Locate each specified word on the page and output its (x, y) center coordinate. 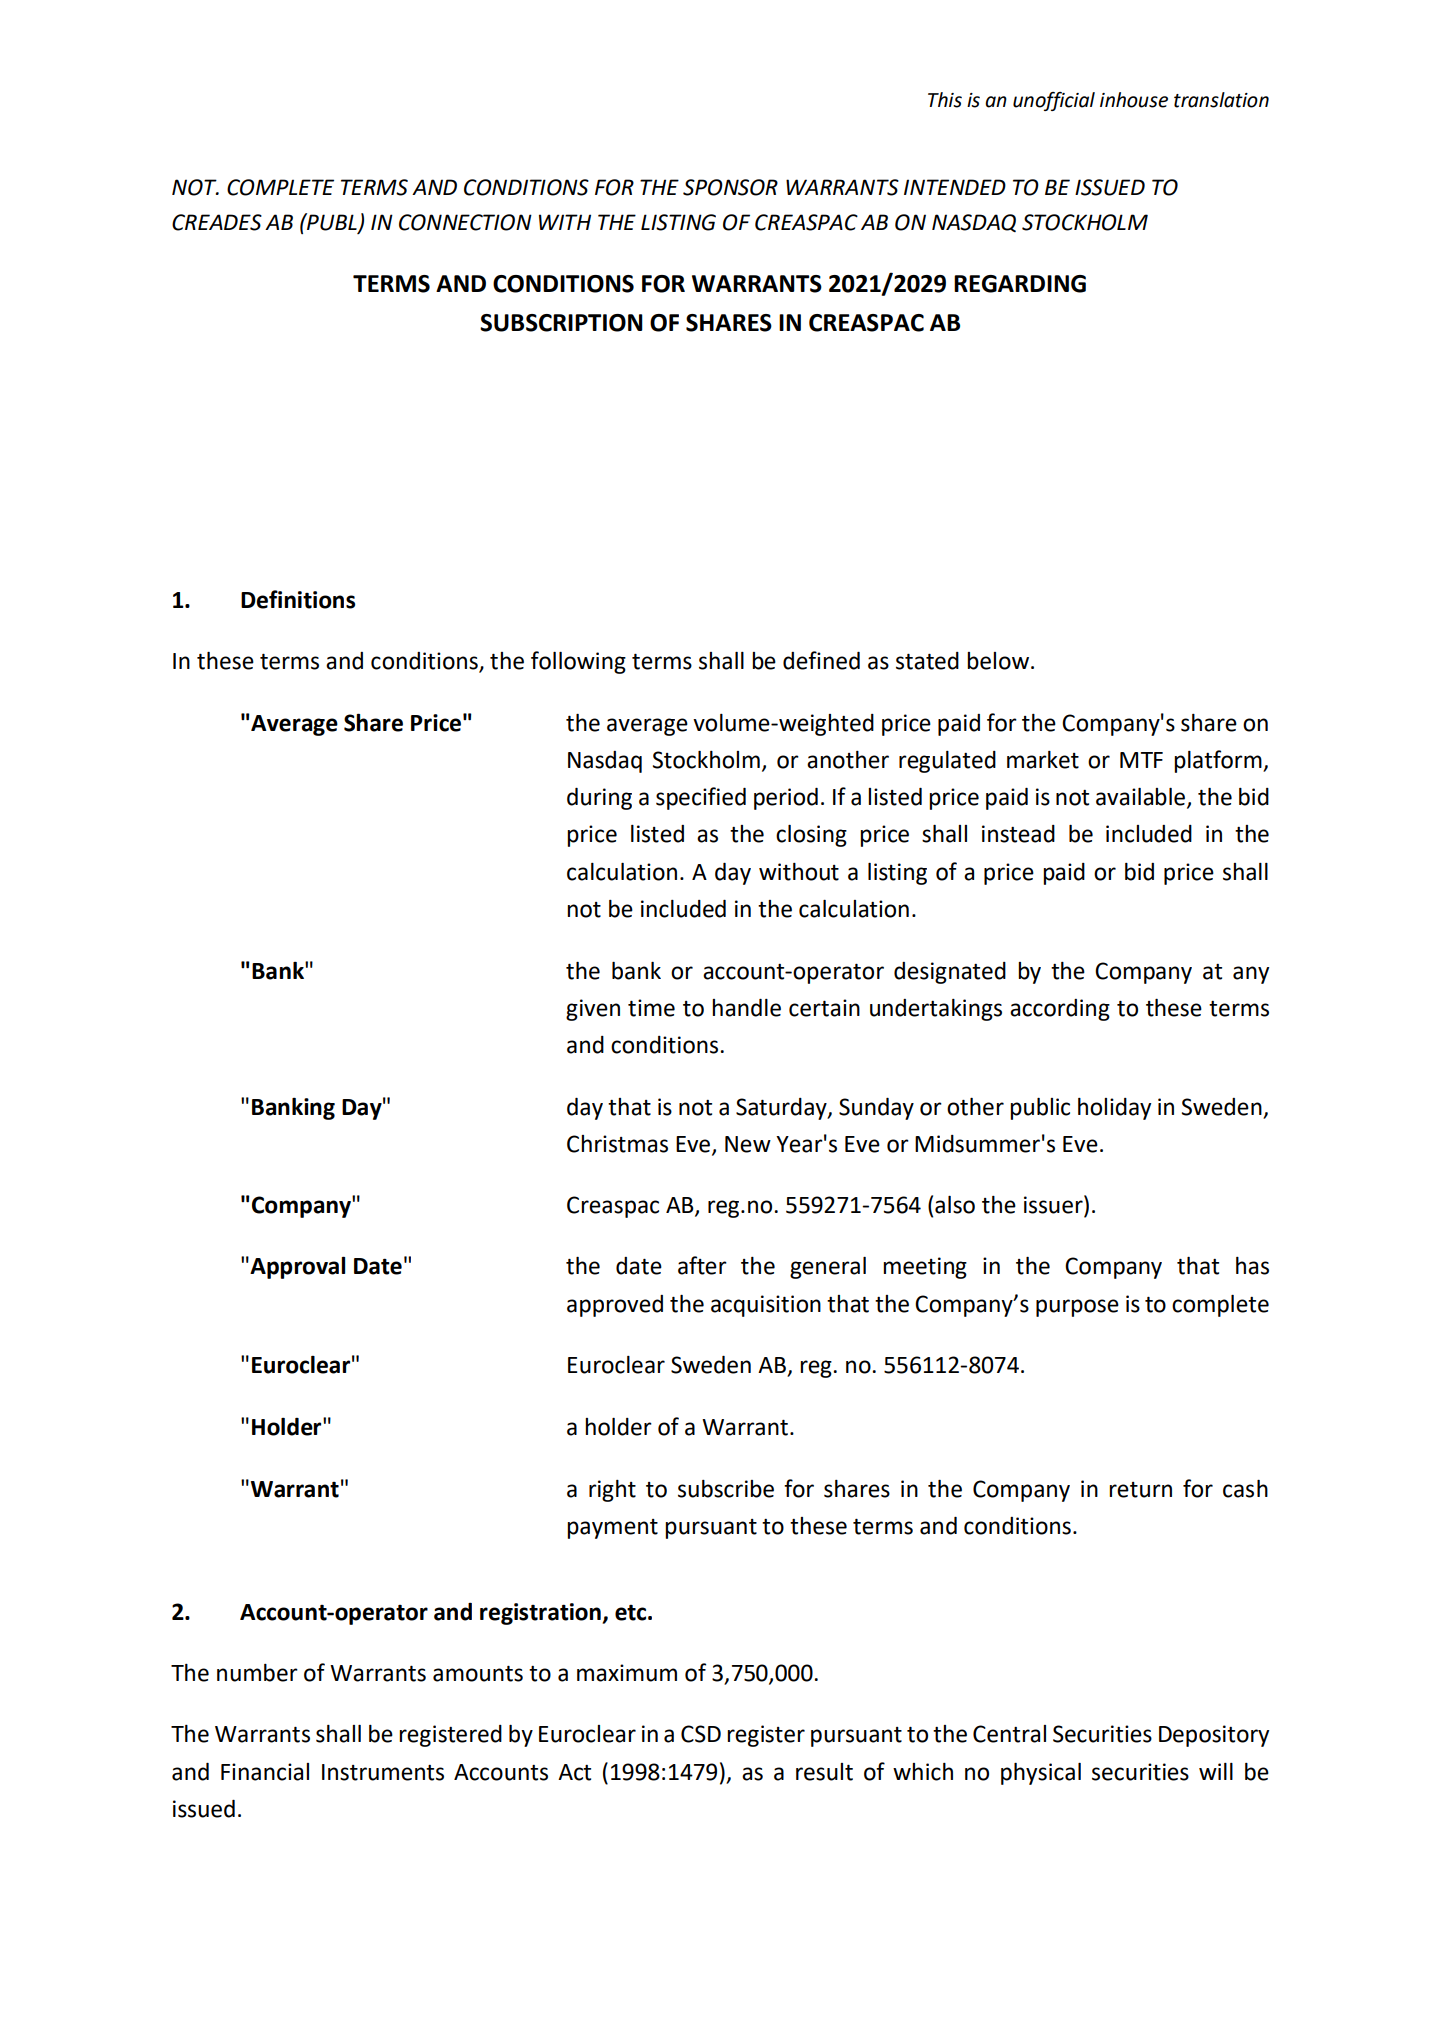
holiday (1114, 1109)
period (786, 799)
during (599, 799)
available (1140, 797)
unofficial (1054, 101)
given (593, 1010)
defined (821, 660)
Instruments (383, 1772)
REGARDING (1020, 284)
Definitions (298, 599)
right (612, 1491)
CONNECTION (465, 222)
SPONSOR (730, 187)
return (1140, 1490)
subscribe (726, 1489)
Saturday (782, 1109)
